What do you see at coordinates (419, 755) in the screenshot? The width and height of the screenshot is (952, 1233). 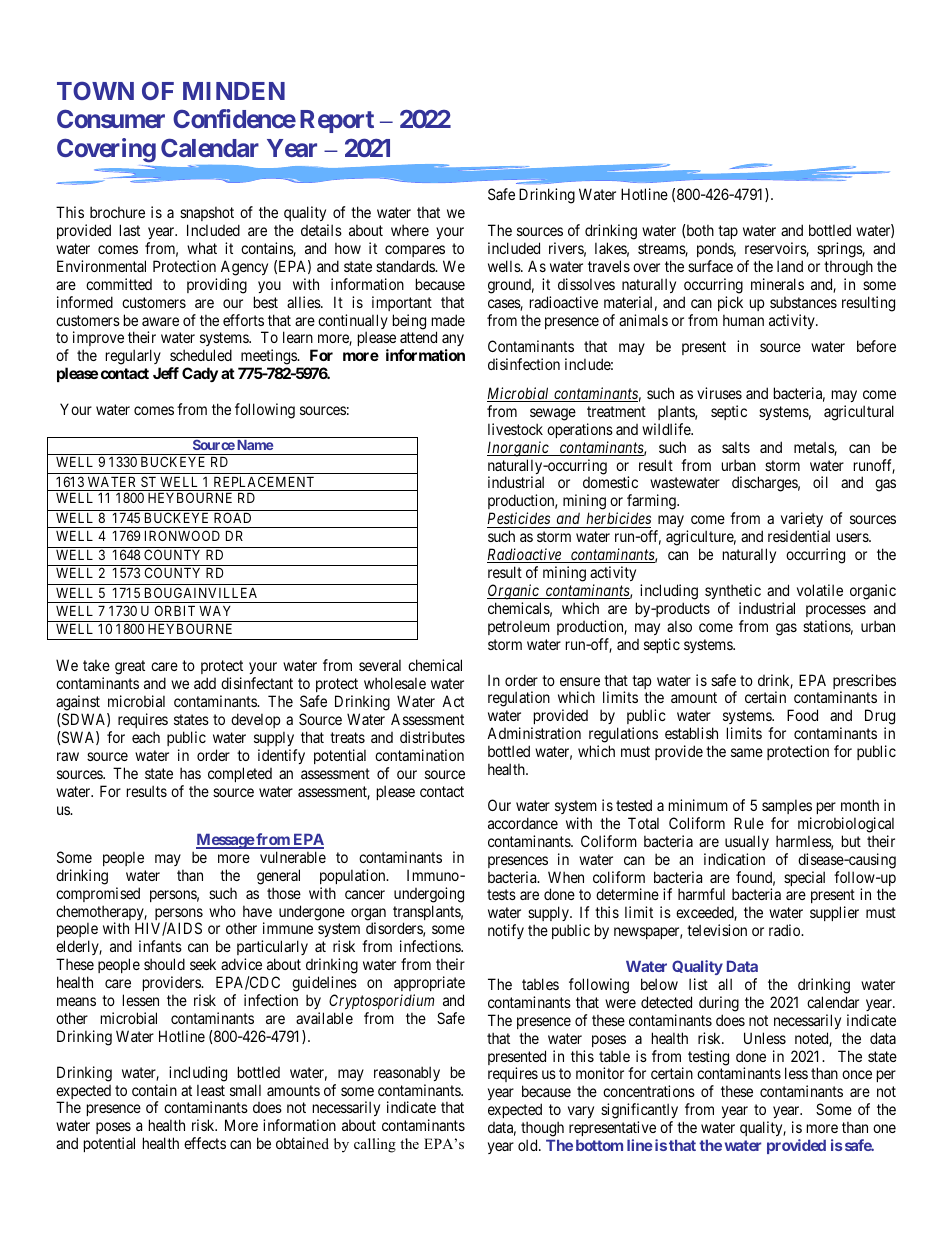 I see `contamination` at bounding box center [419, 755].
